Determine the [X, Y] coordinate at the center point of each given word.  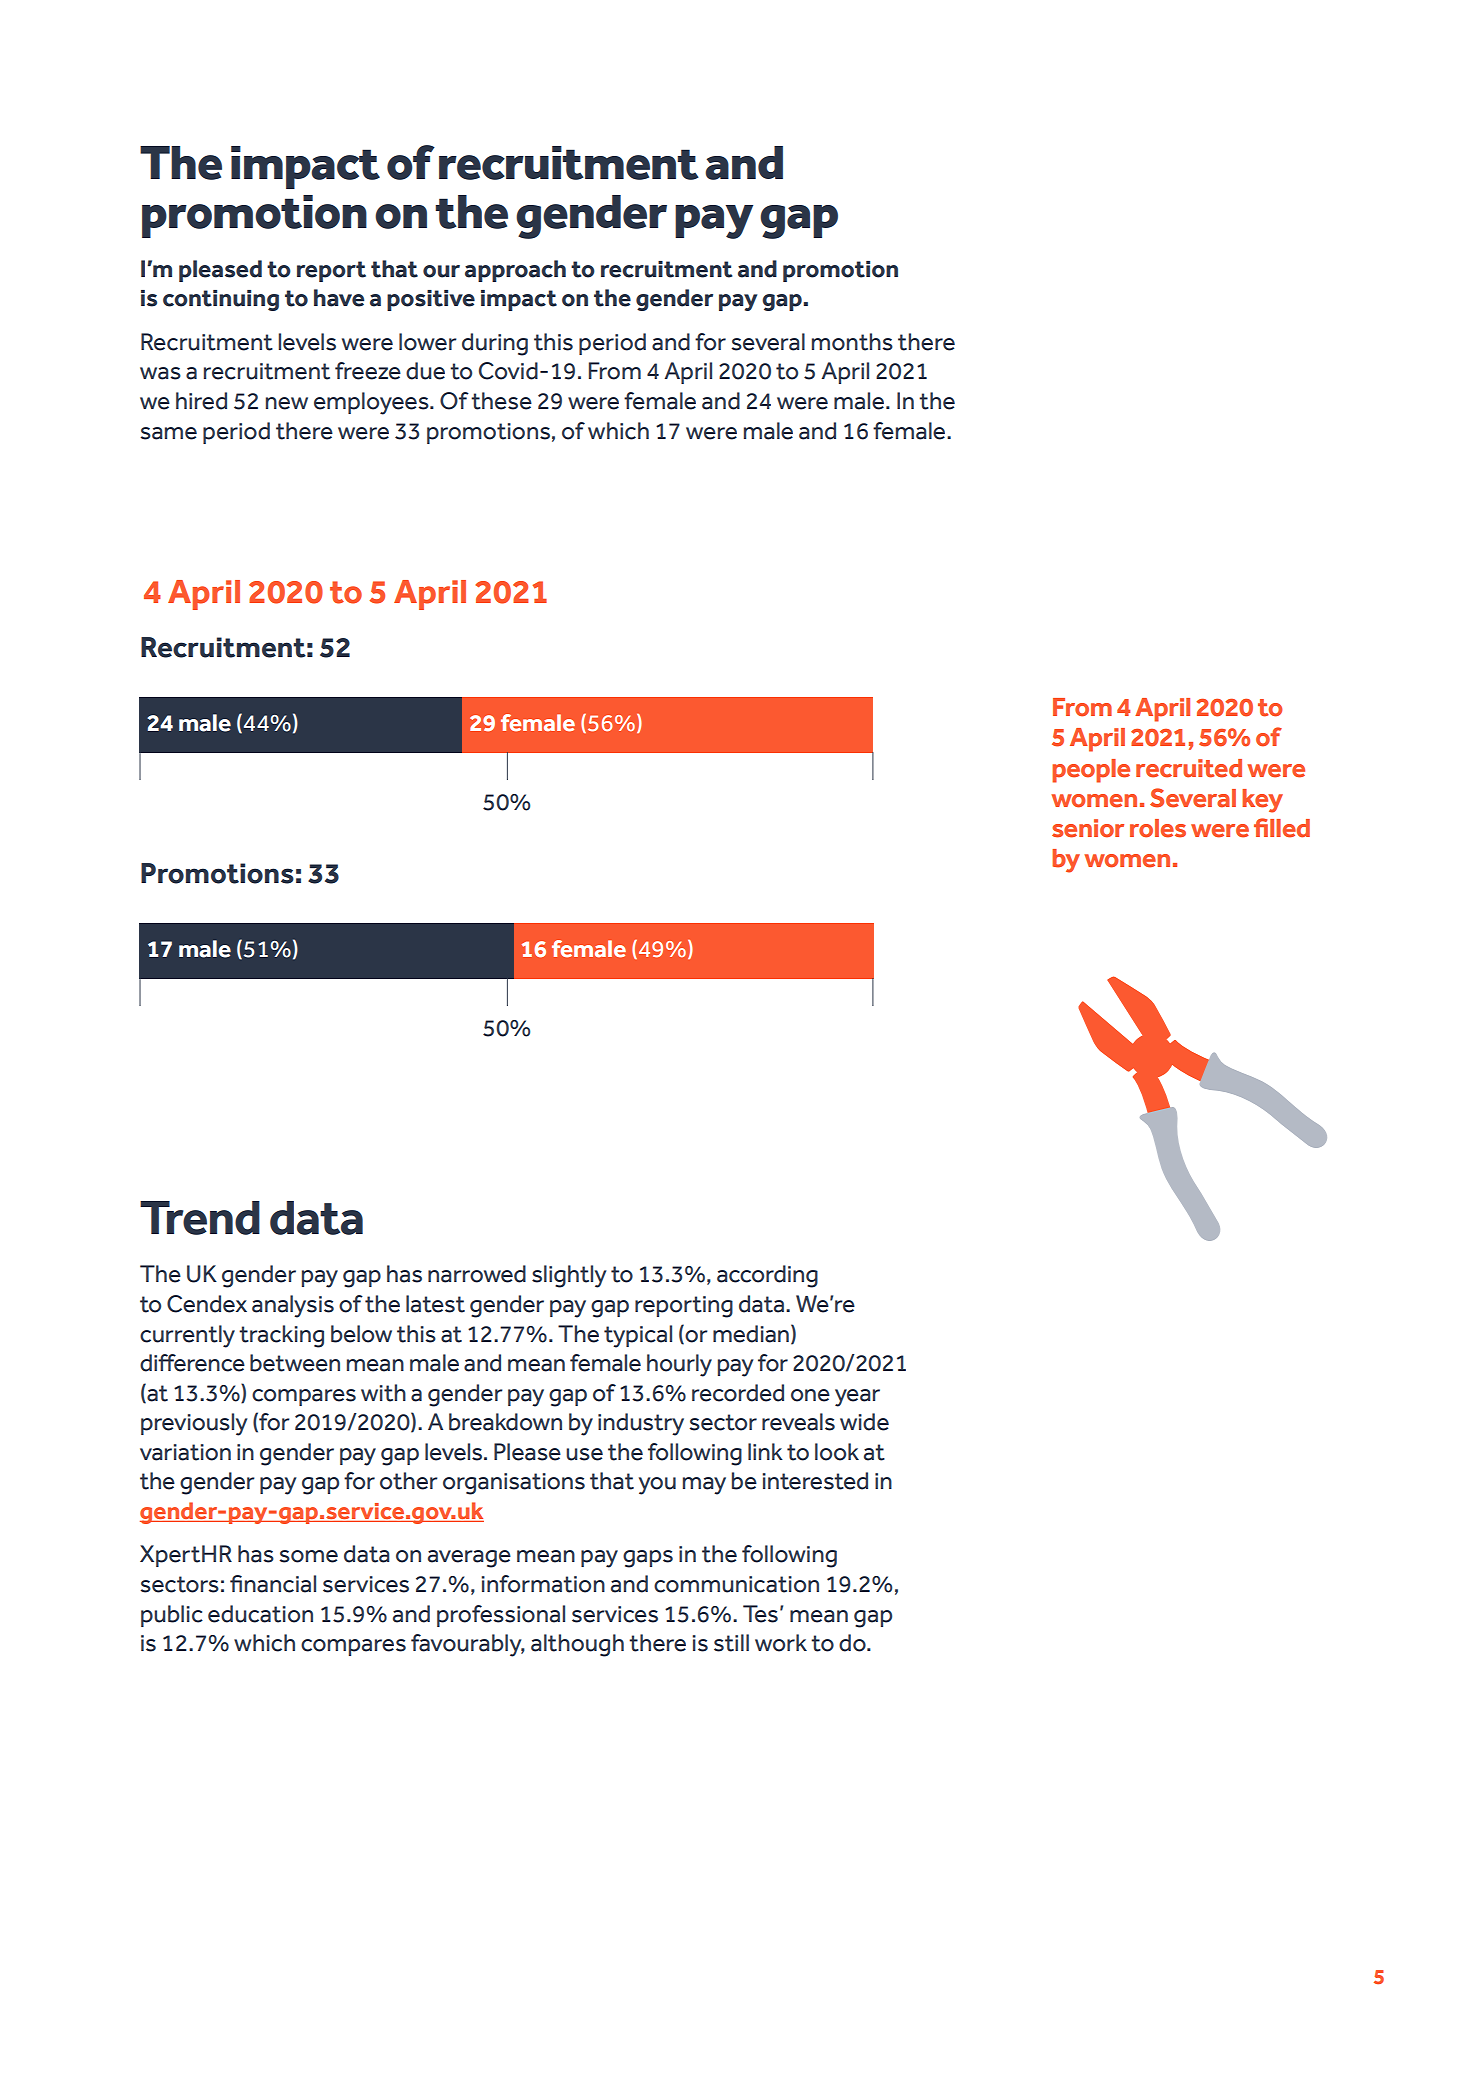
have [339, 298]
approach [515, 271]
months [852, 342]
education [260, 1614]
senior [1088, 828]
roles [1158, 828]
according [767, 1276]
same [168, 433]
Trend [200, 1218]
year [857, 1398]
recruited [1189, 768]
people [1091, 771]
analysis [293, 1306]
